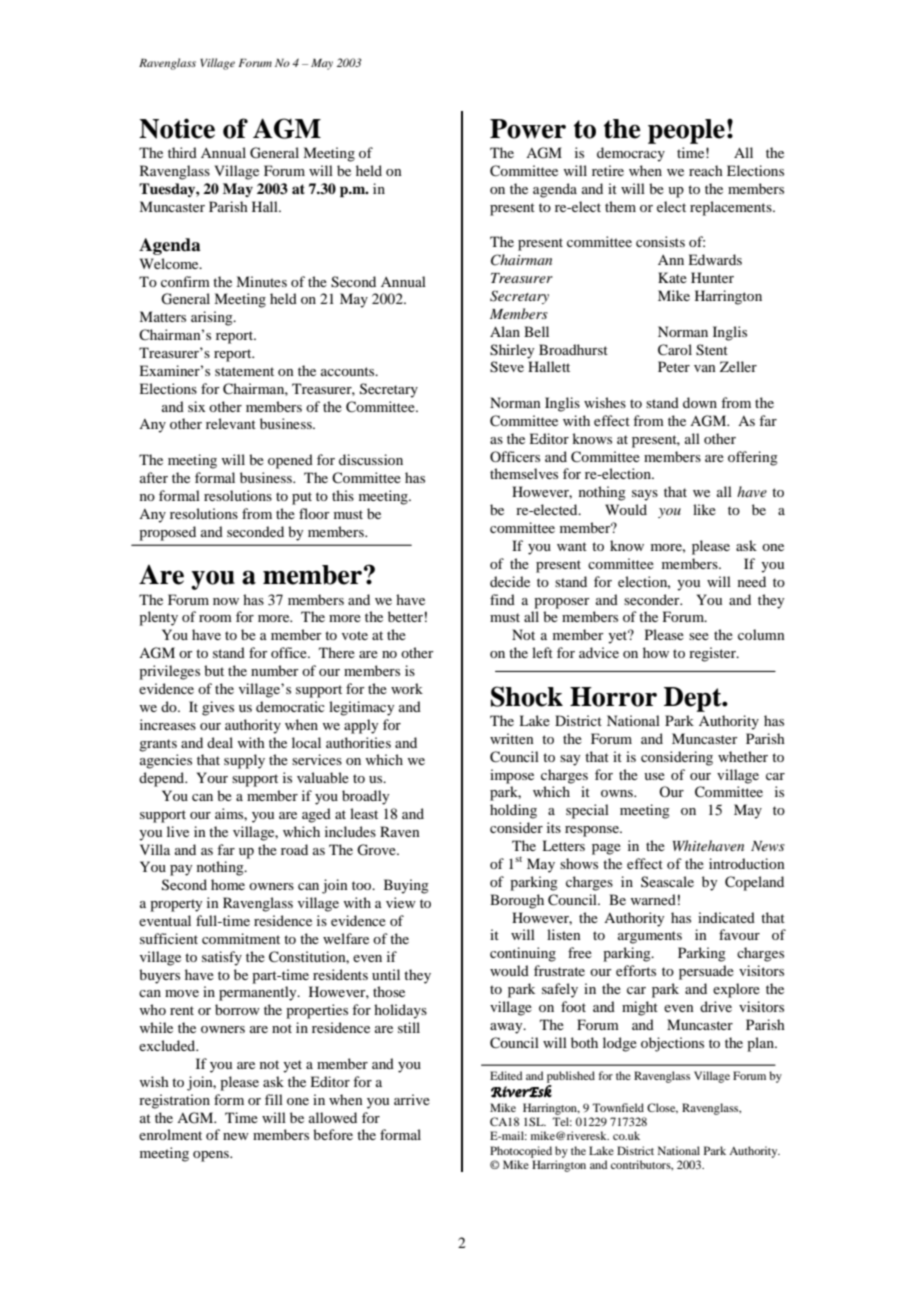 The image size is (924, 1308). What do you see at coordinates (706, 170) in the screenshot?
I see `reach` at bounding box center [706, 170].
